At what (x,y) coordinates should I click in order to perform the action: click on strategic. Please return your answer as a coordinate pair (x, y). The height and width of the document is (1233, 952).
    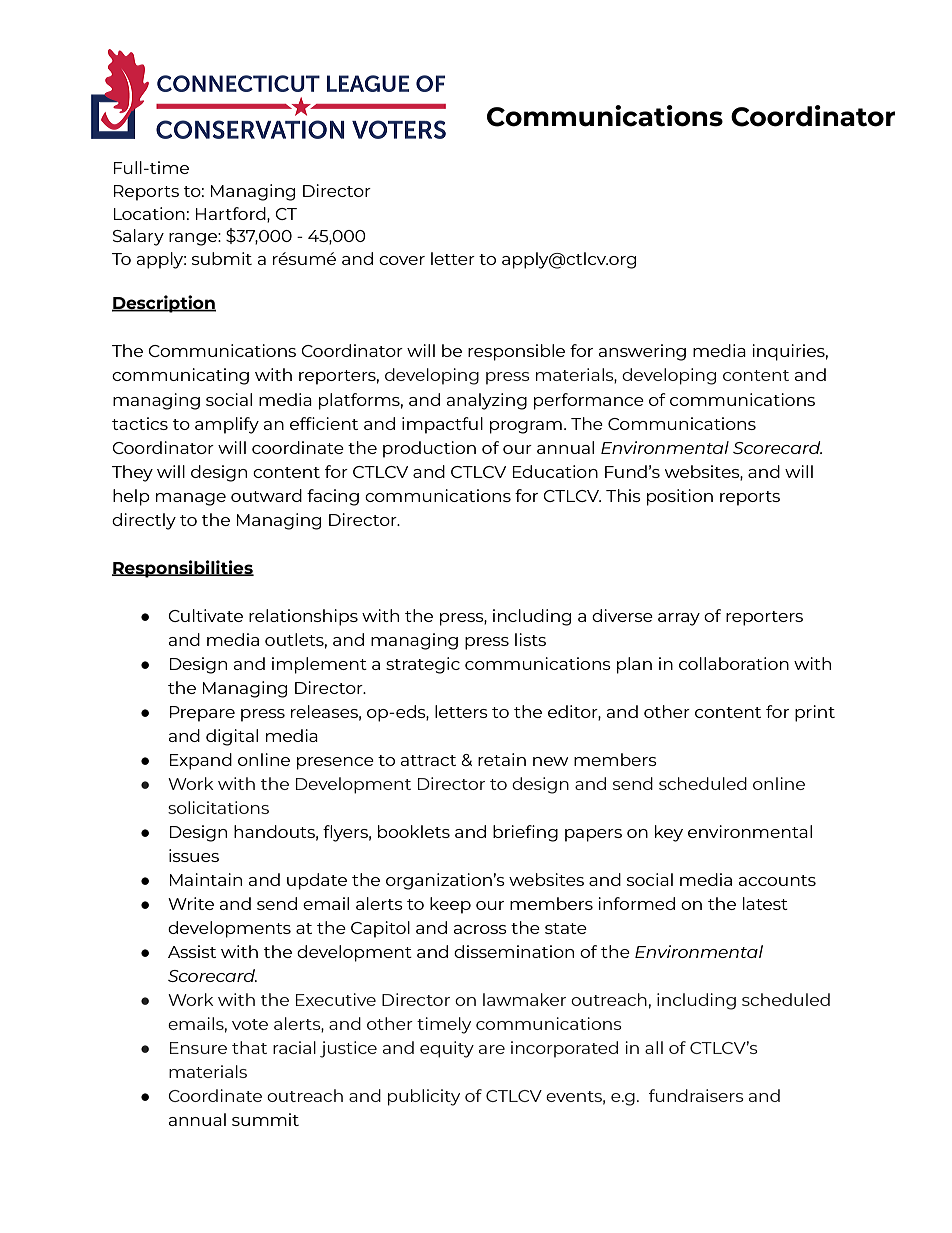
    Looking at the image, I should click on (423, 665).
